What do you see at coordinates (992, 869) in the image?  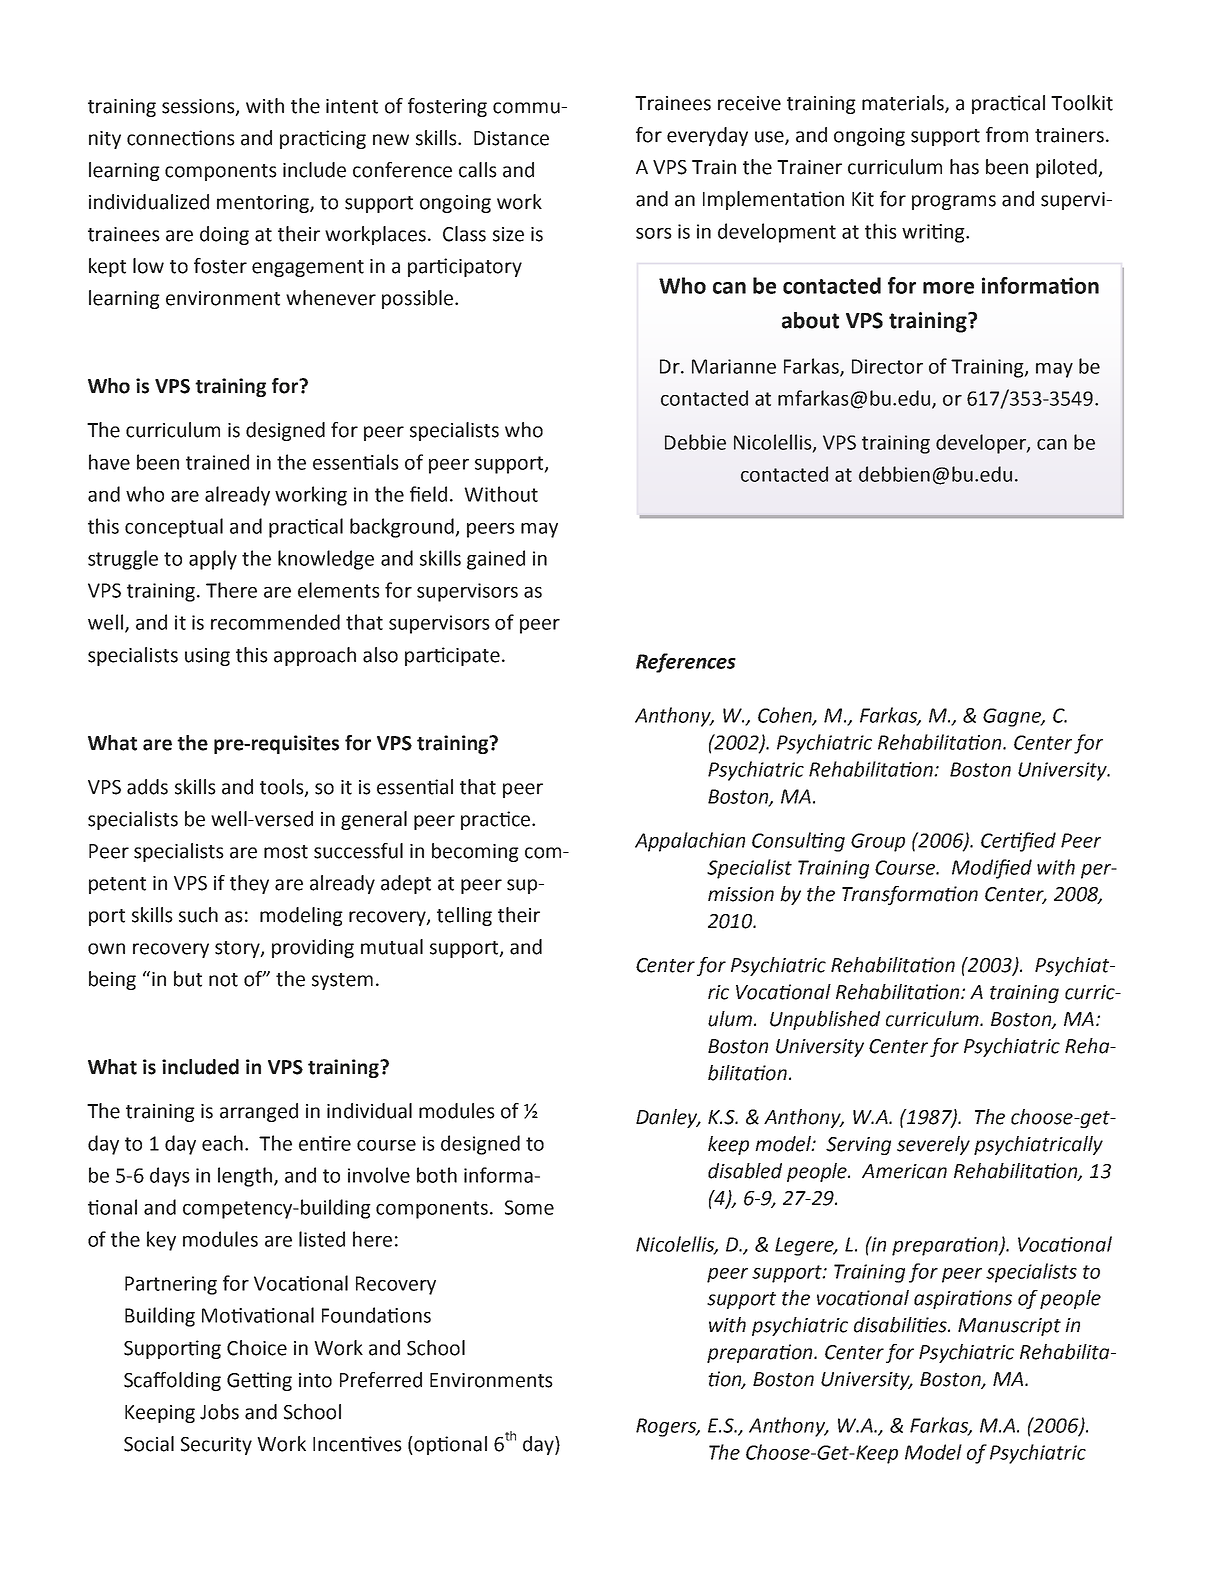 I see `Modified` at bounding box center [992, 869].
